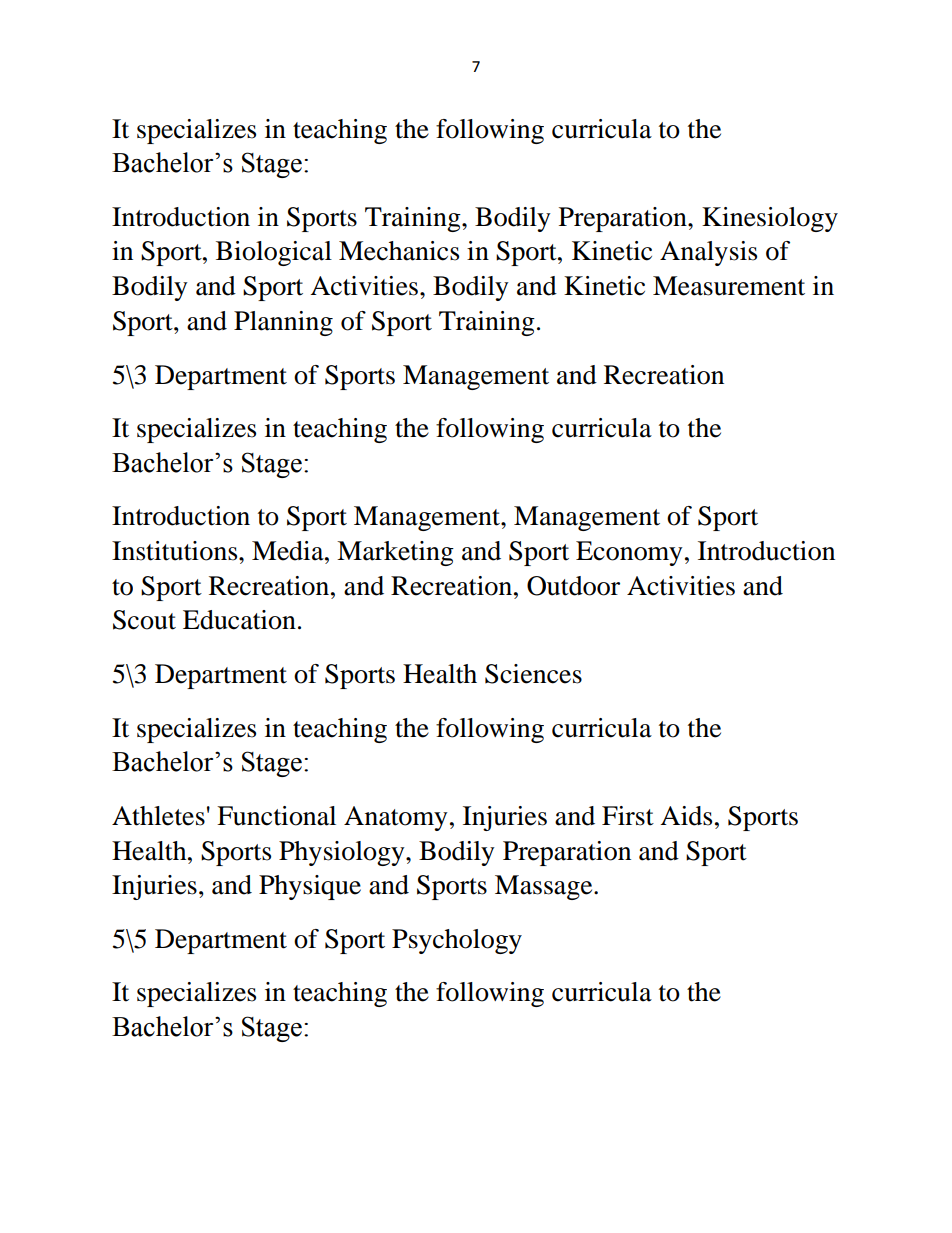 Image resolution: width=952 pixels, height=1233 pixels. I want to click on Biological, so click(274, 253).
